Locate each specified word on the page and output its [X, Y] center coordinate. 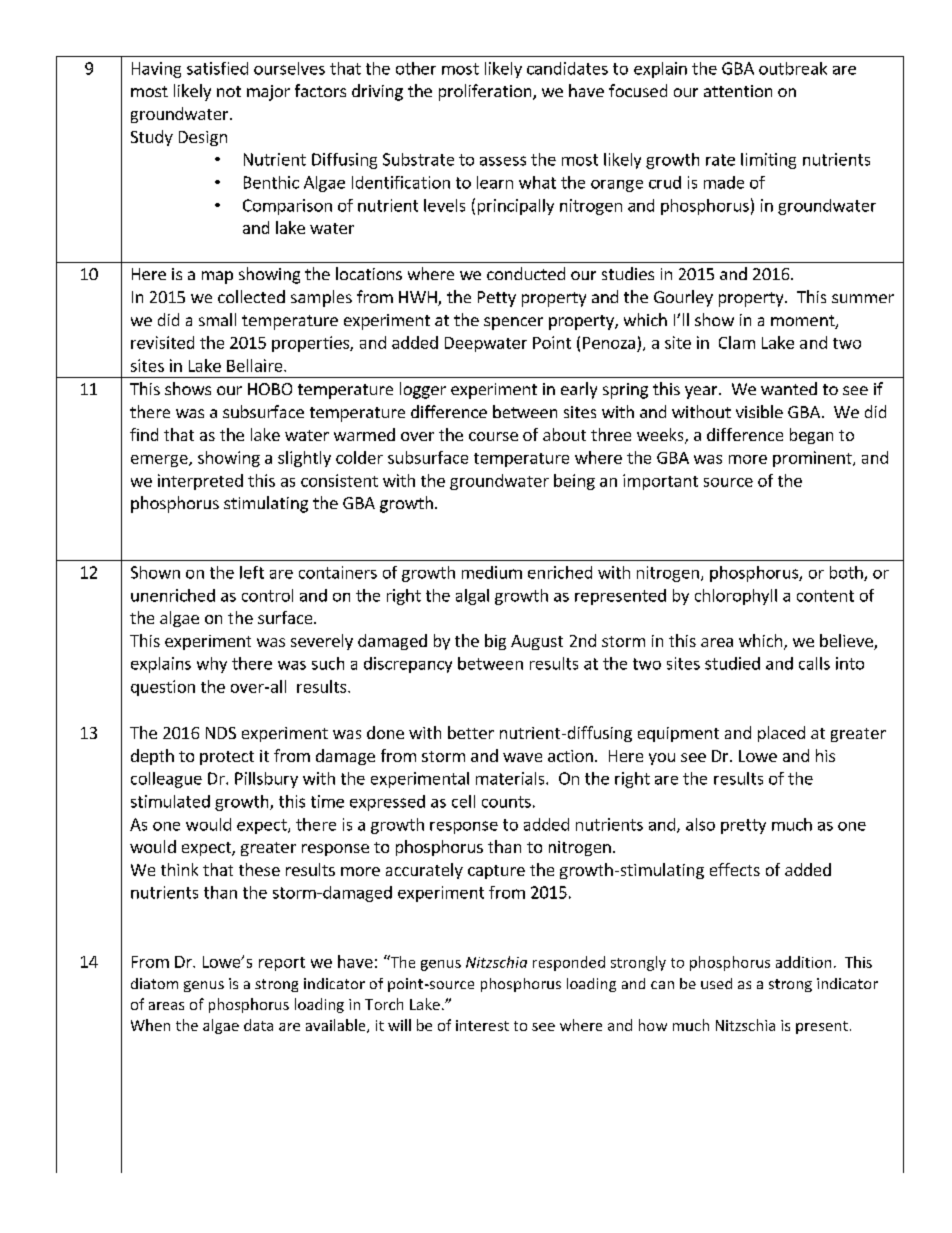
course [493, 436]
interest [482, 1025]
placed [781, 734]
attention [738, 91]
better [471, 732]
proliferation [486, 92]
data [258, 1025]
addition [803, 962]
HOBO [270, 389]
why [212, 665]
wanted [789, 388]
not [229, 91]
